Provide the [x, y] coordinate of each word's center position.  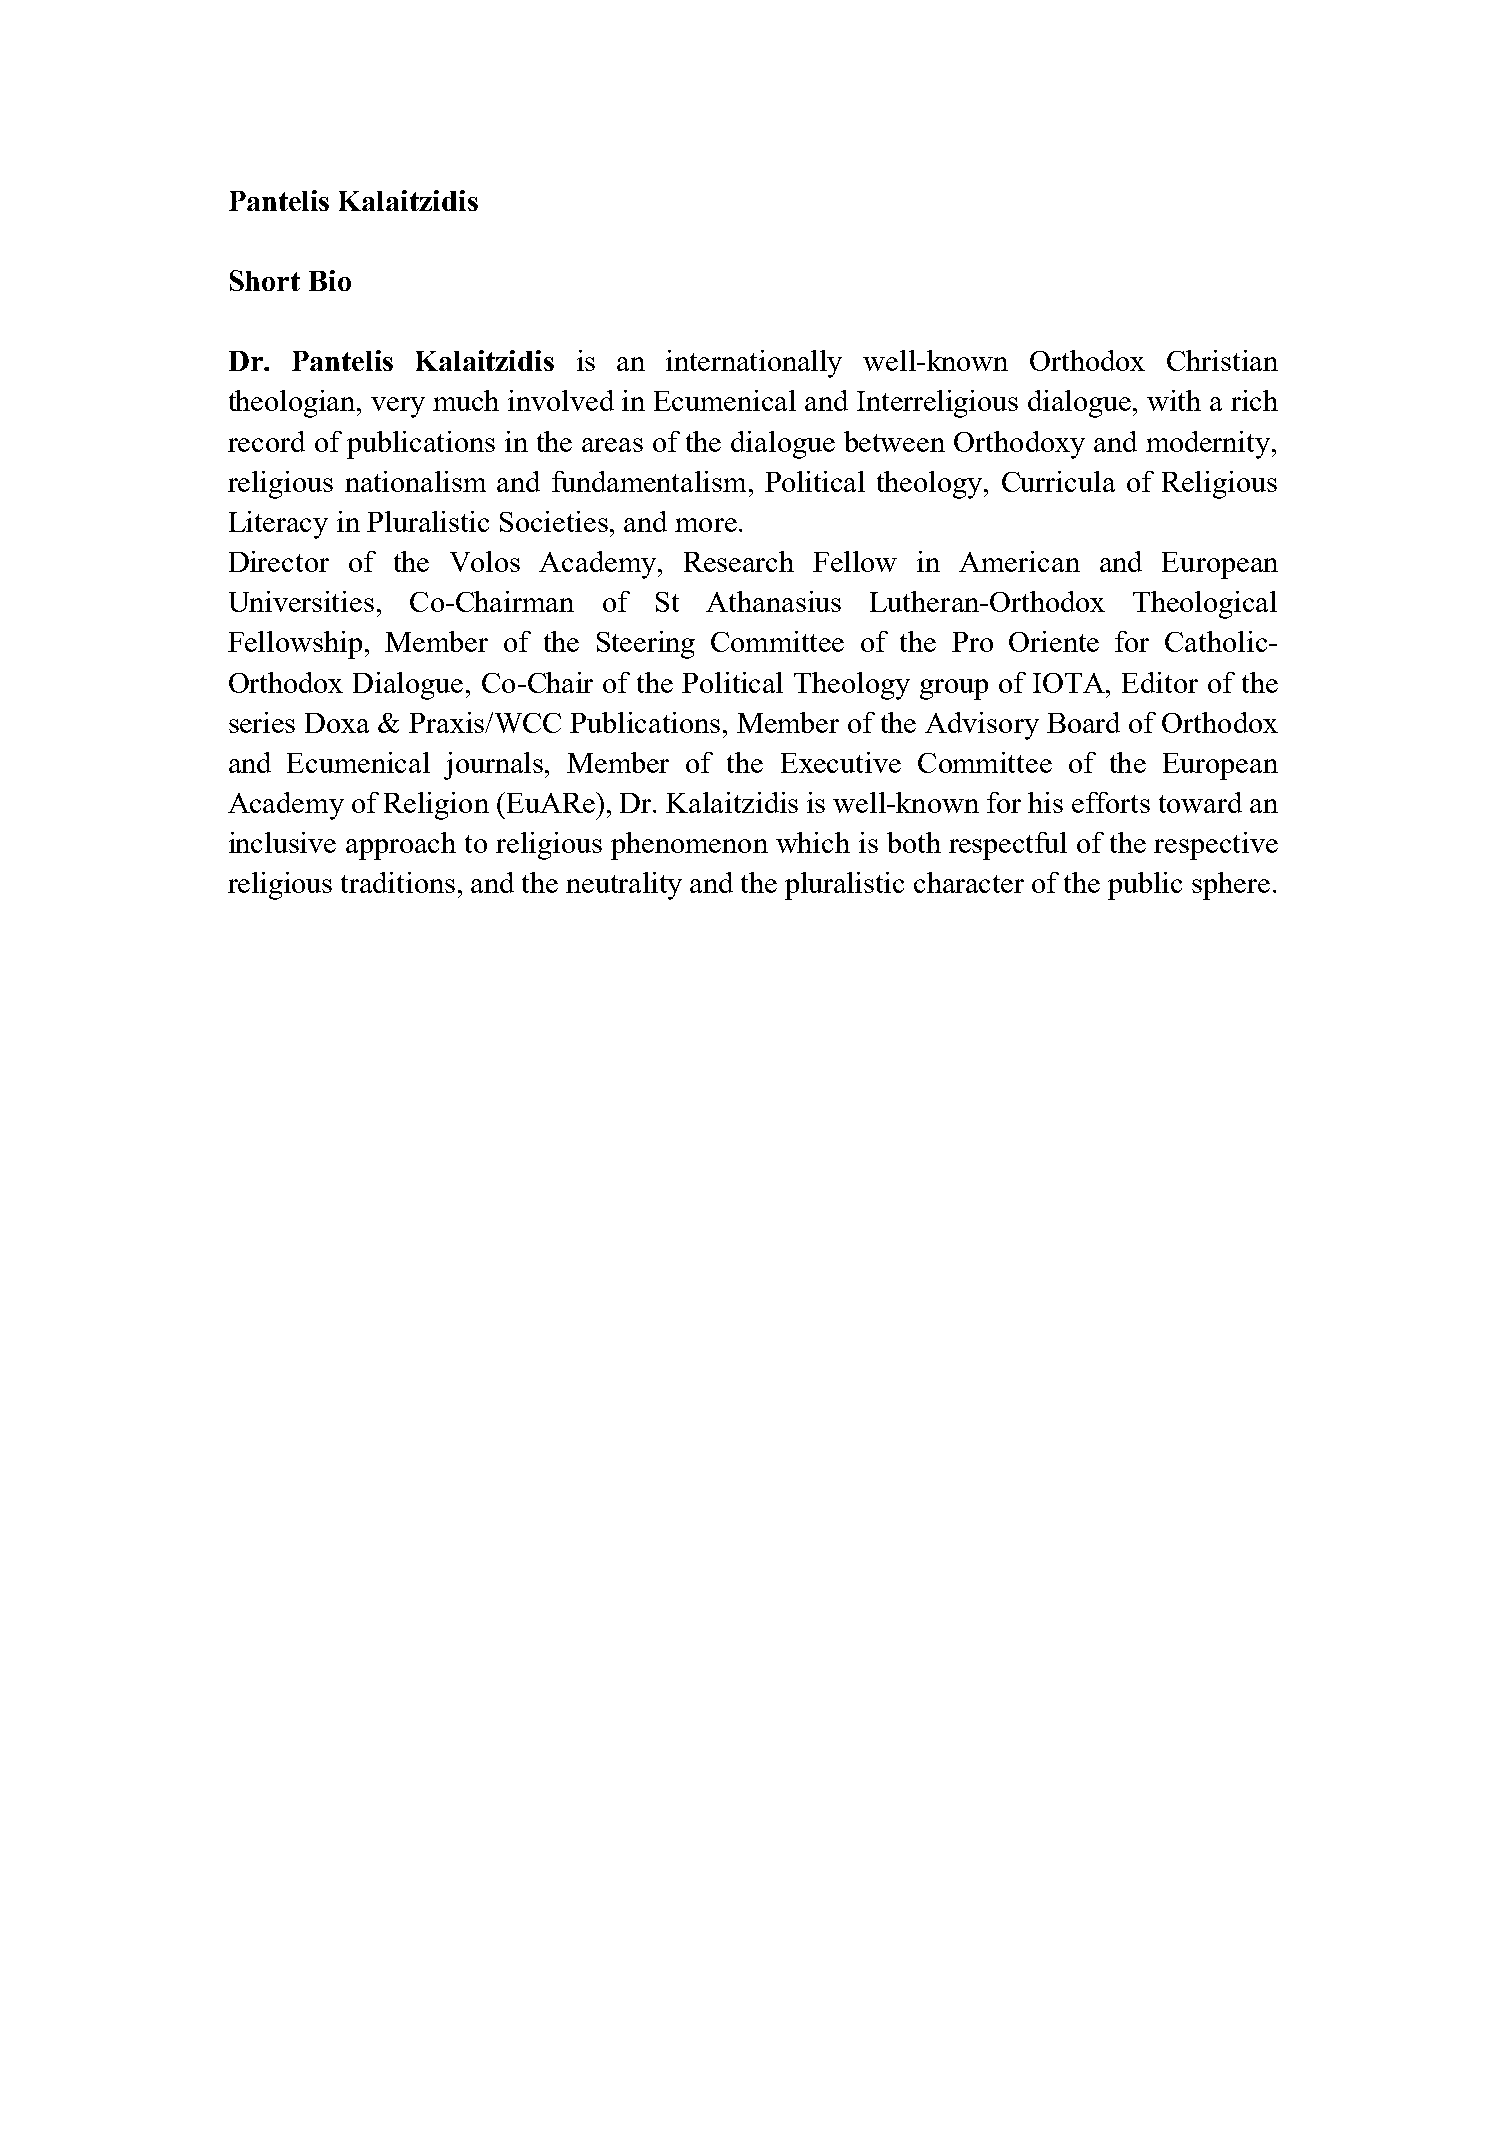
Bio [330, 280]
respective [1216, 846]
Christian [1222, 360]
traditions [398, 882]
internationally [754, 364]
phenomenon [689, 846]
